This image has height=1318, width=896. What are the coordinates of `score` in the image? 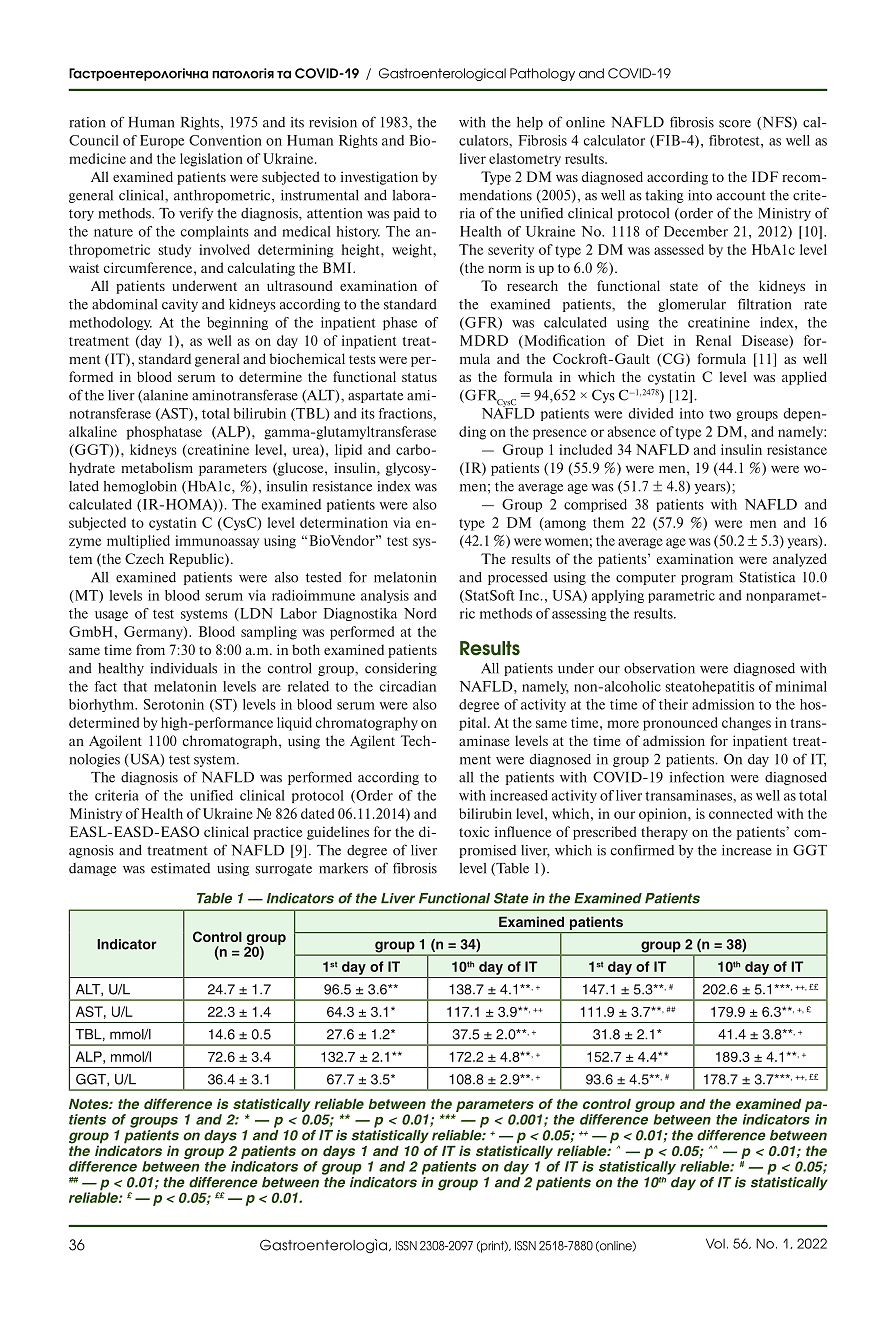 It's located at (735, 124).
